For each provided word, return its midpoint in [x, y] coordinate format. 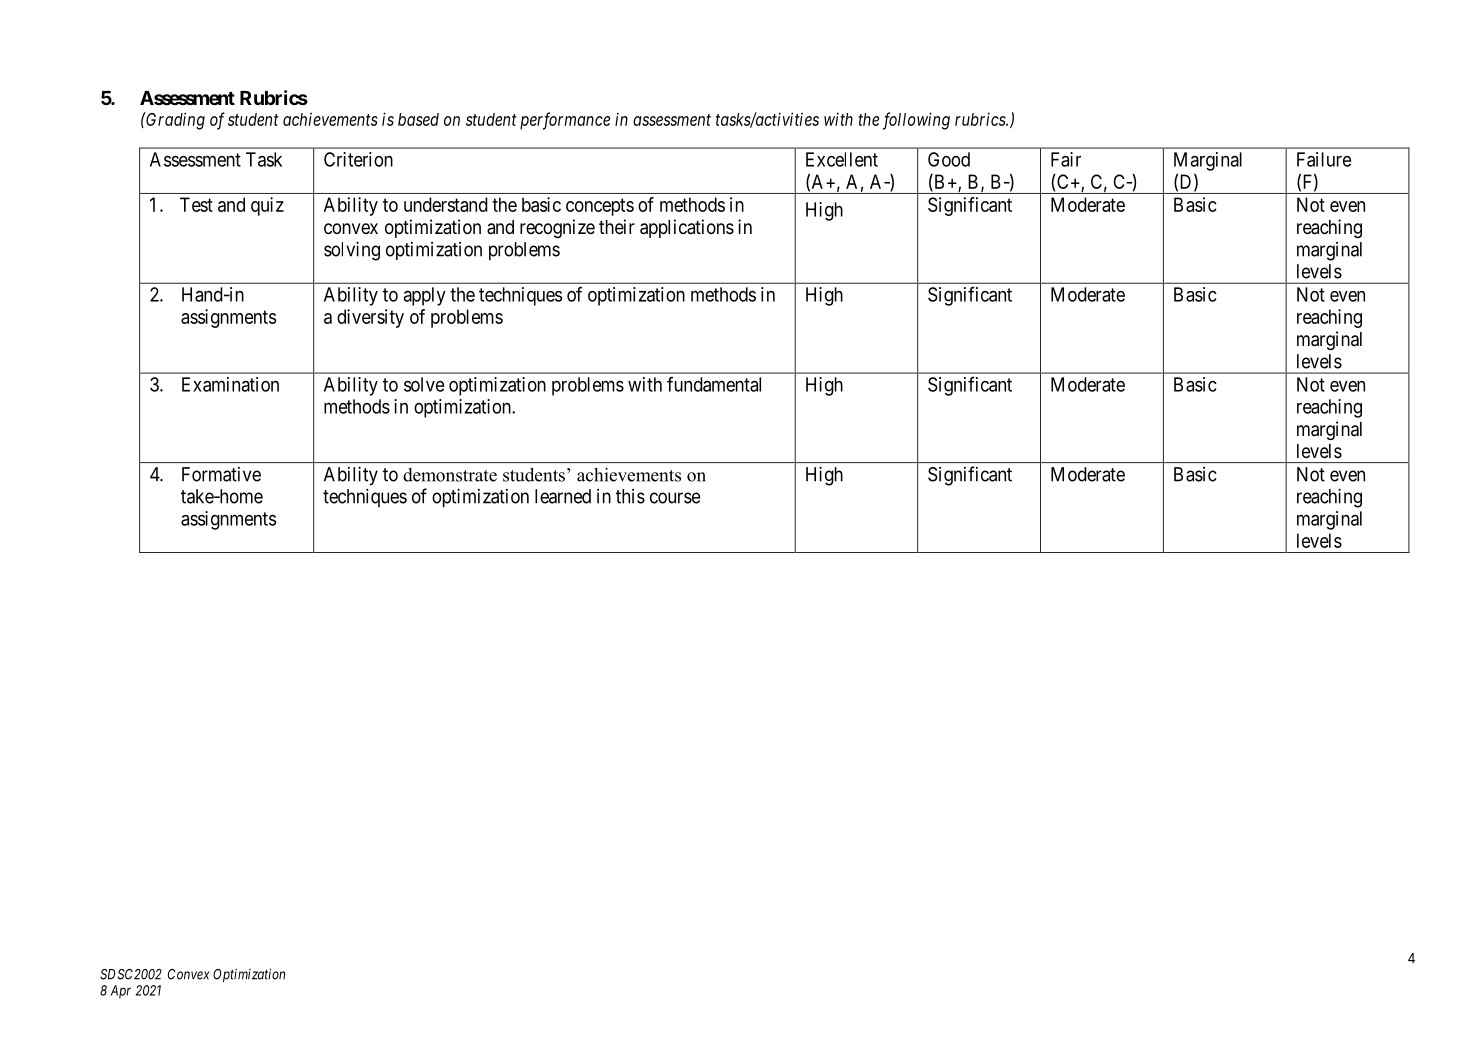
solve [424, 384]
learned [563, 496]
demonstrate [450, 475]
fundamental [714, 384]
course [675, 498]
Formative [221, 474]
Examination [230, 384]
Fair [1066, 159]
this [630, 496]
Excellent [842, 159]
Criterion [358, 159]
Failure [1324, 159]
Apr [121, 992]
